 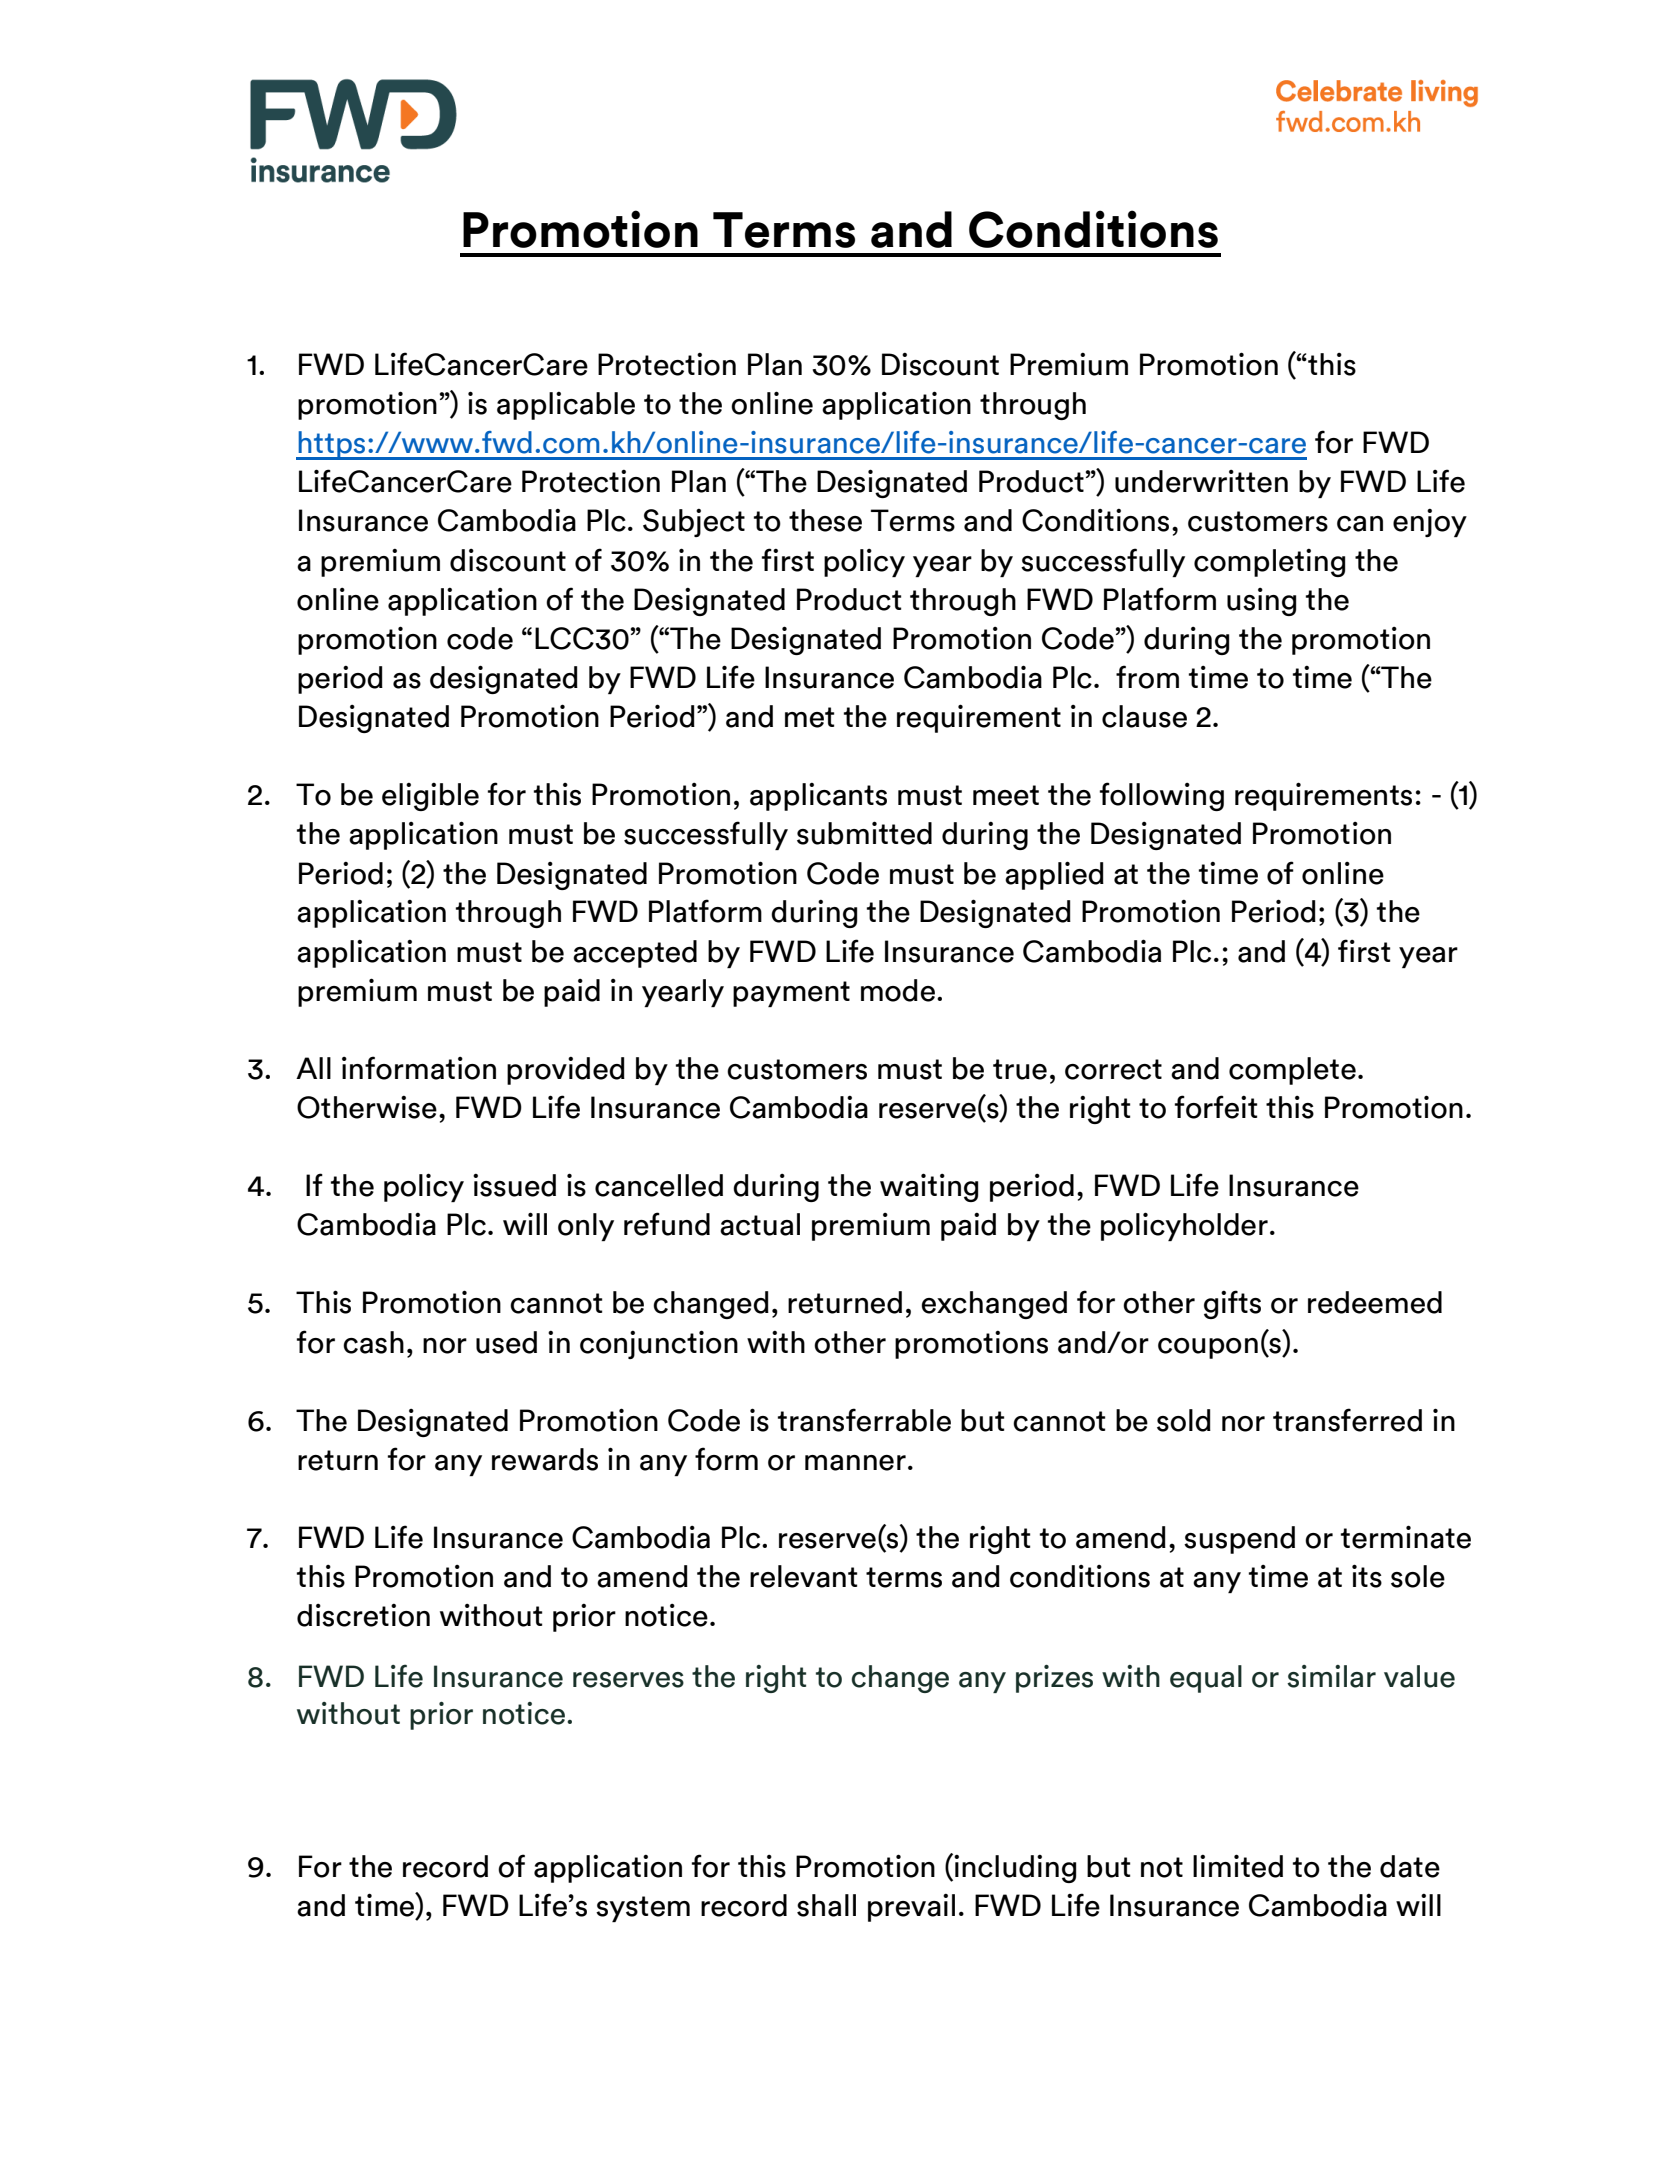 What do you see at coordinates (911, 1908) in the image?
I see `prevail` at bounding box center [911, 1908].
